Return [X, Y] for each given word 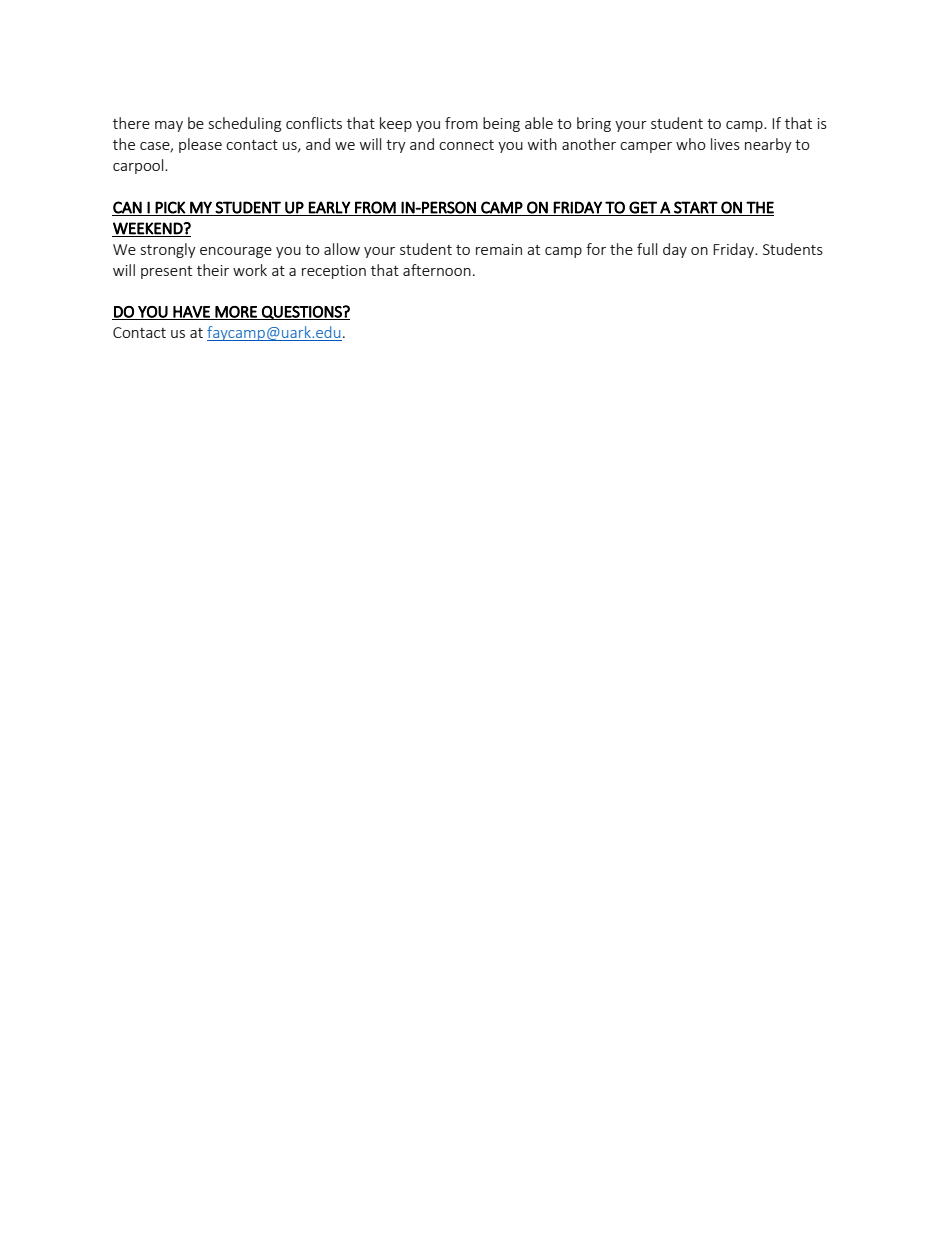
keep [396, 124]
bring [594, 124]
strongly [168, 250]
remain [499, 249]
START [696, 207]
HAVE [192, 313]
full [647, 249]
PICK [170, 207]
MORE [236, 313]
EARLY [330, 207]
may [169, 126]
